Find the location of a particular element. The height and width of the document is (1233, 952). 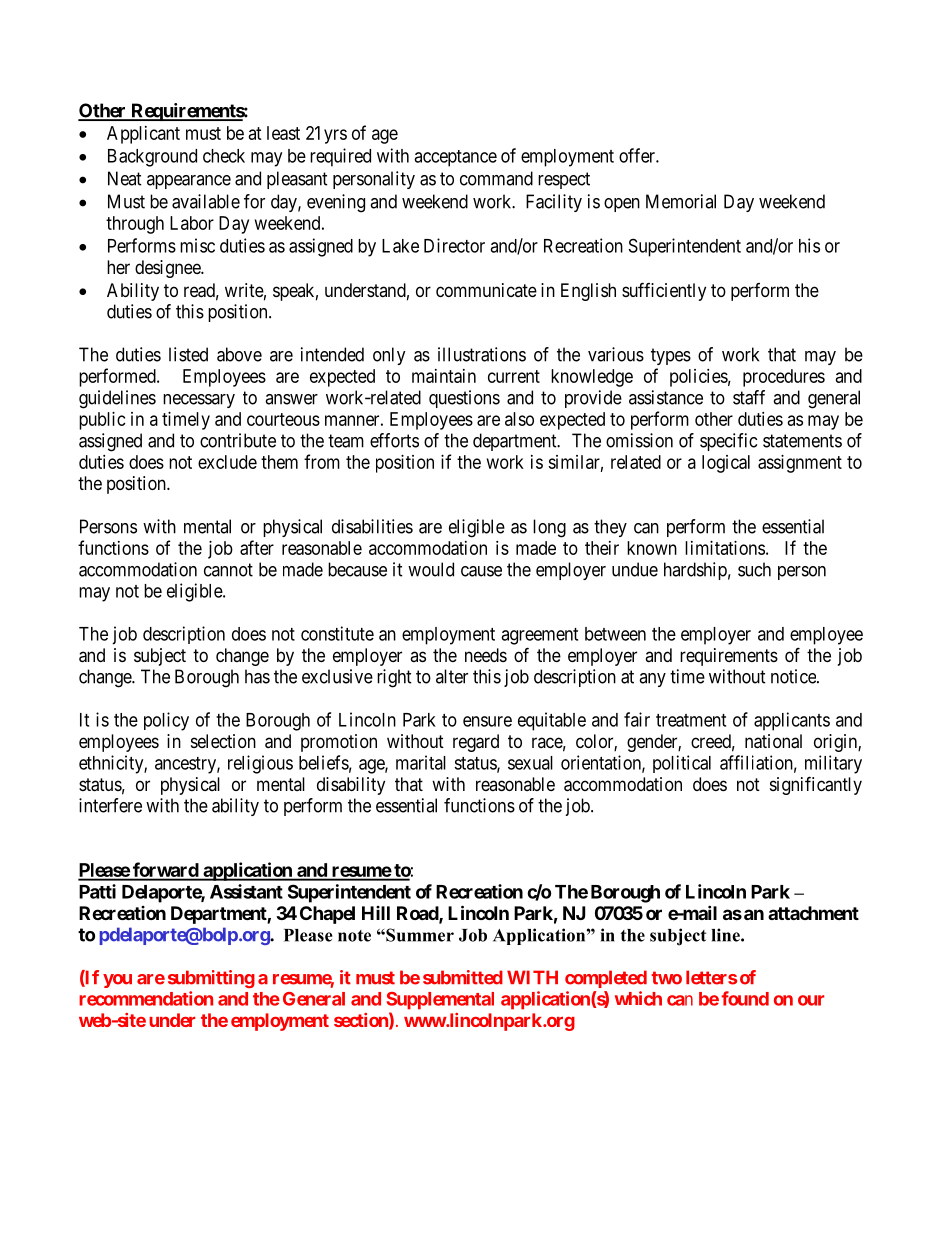

such is located at coordinates (754, 569).
